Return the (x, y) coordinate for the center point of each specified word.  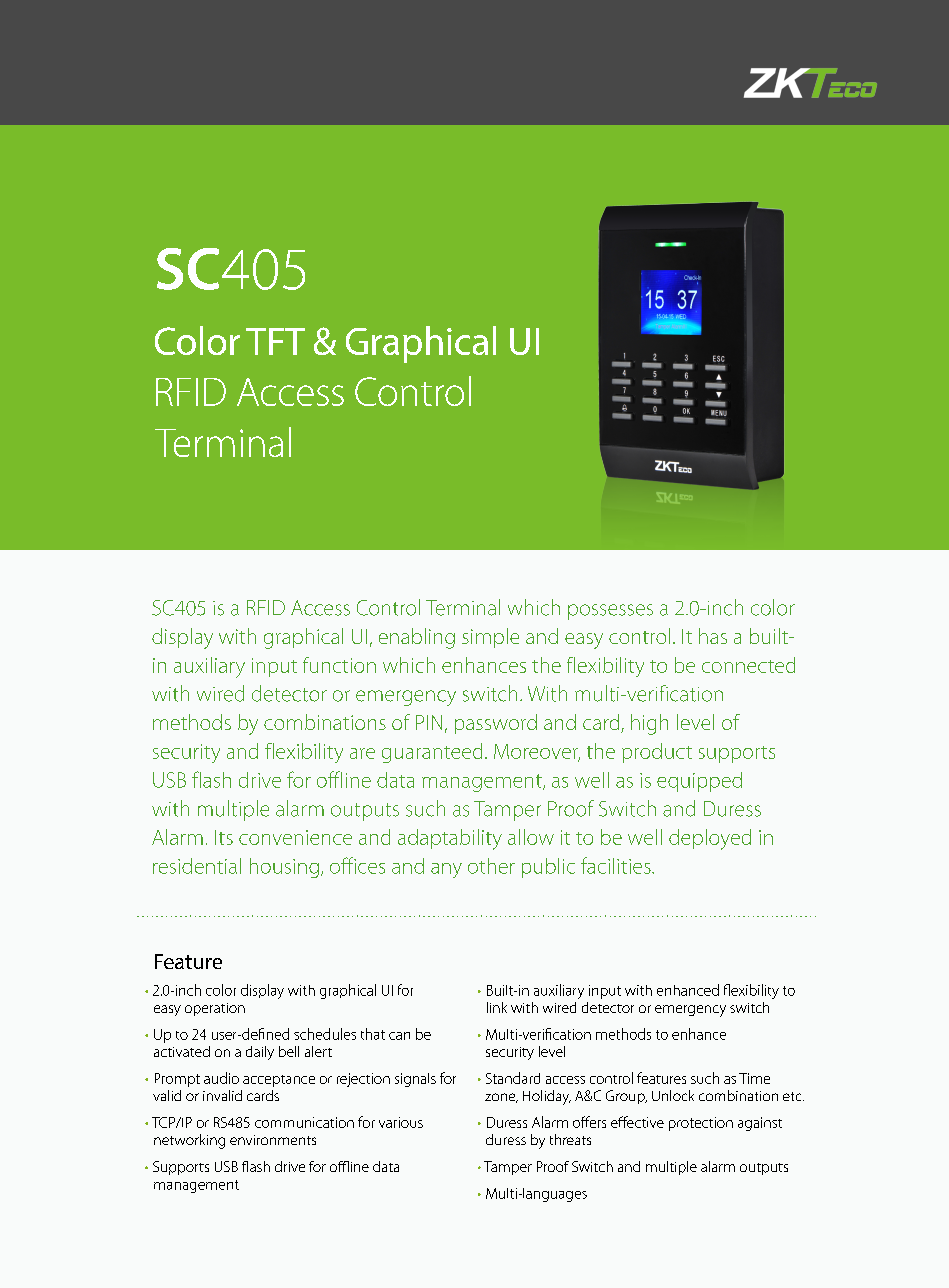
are (362, 753)
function (339, 665)
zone (501, 1098)
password (496, 724)
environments (273, 1140)
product (657, 753)
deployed (710, 839)
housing (284, 868)
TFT (275, 341)
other (491, 866)
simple (490, 638)
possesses (610, 612)
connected (748, 665)
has (713, 636)
